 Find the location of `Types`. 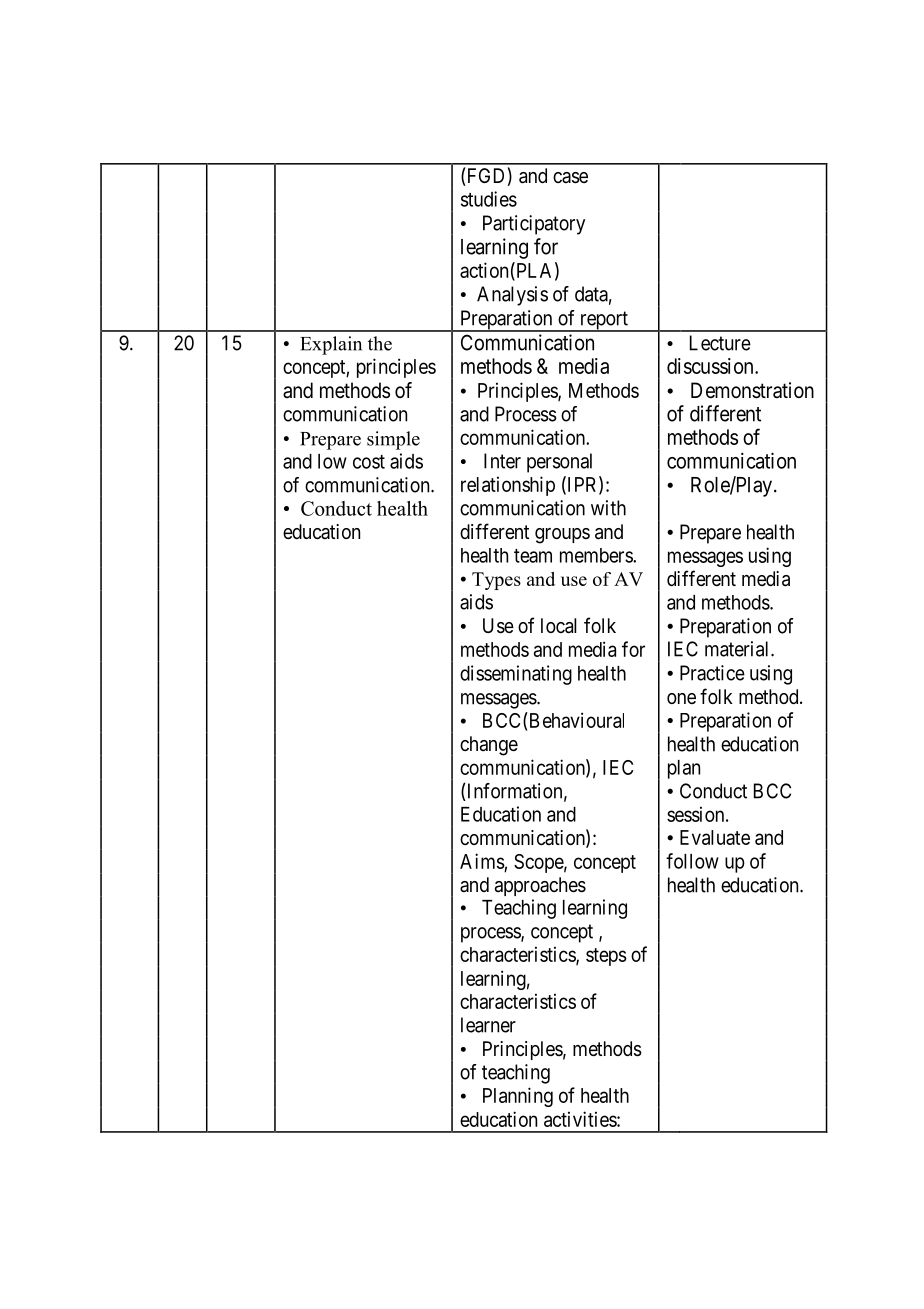

Types is located at coordinates (496, 581).
